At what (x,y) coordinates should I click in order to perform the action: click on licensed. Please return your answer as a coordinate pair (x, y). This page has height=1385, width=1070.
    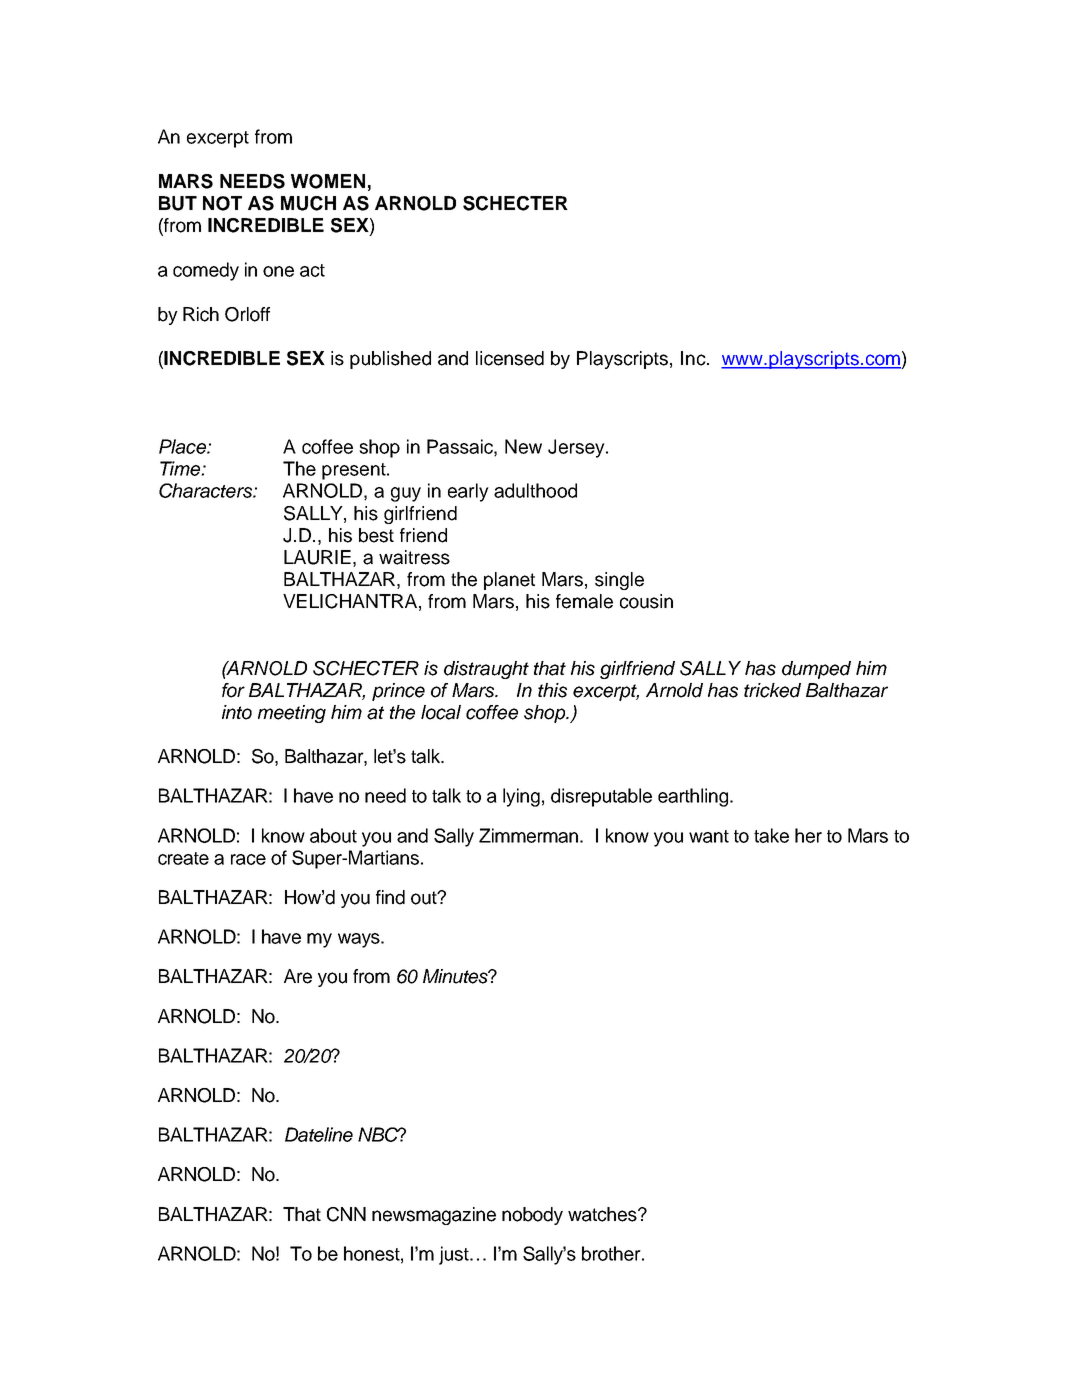
    Looking at the image, I should click on (510, 358).
